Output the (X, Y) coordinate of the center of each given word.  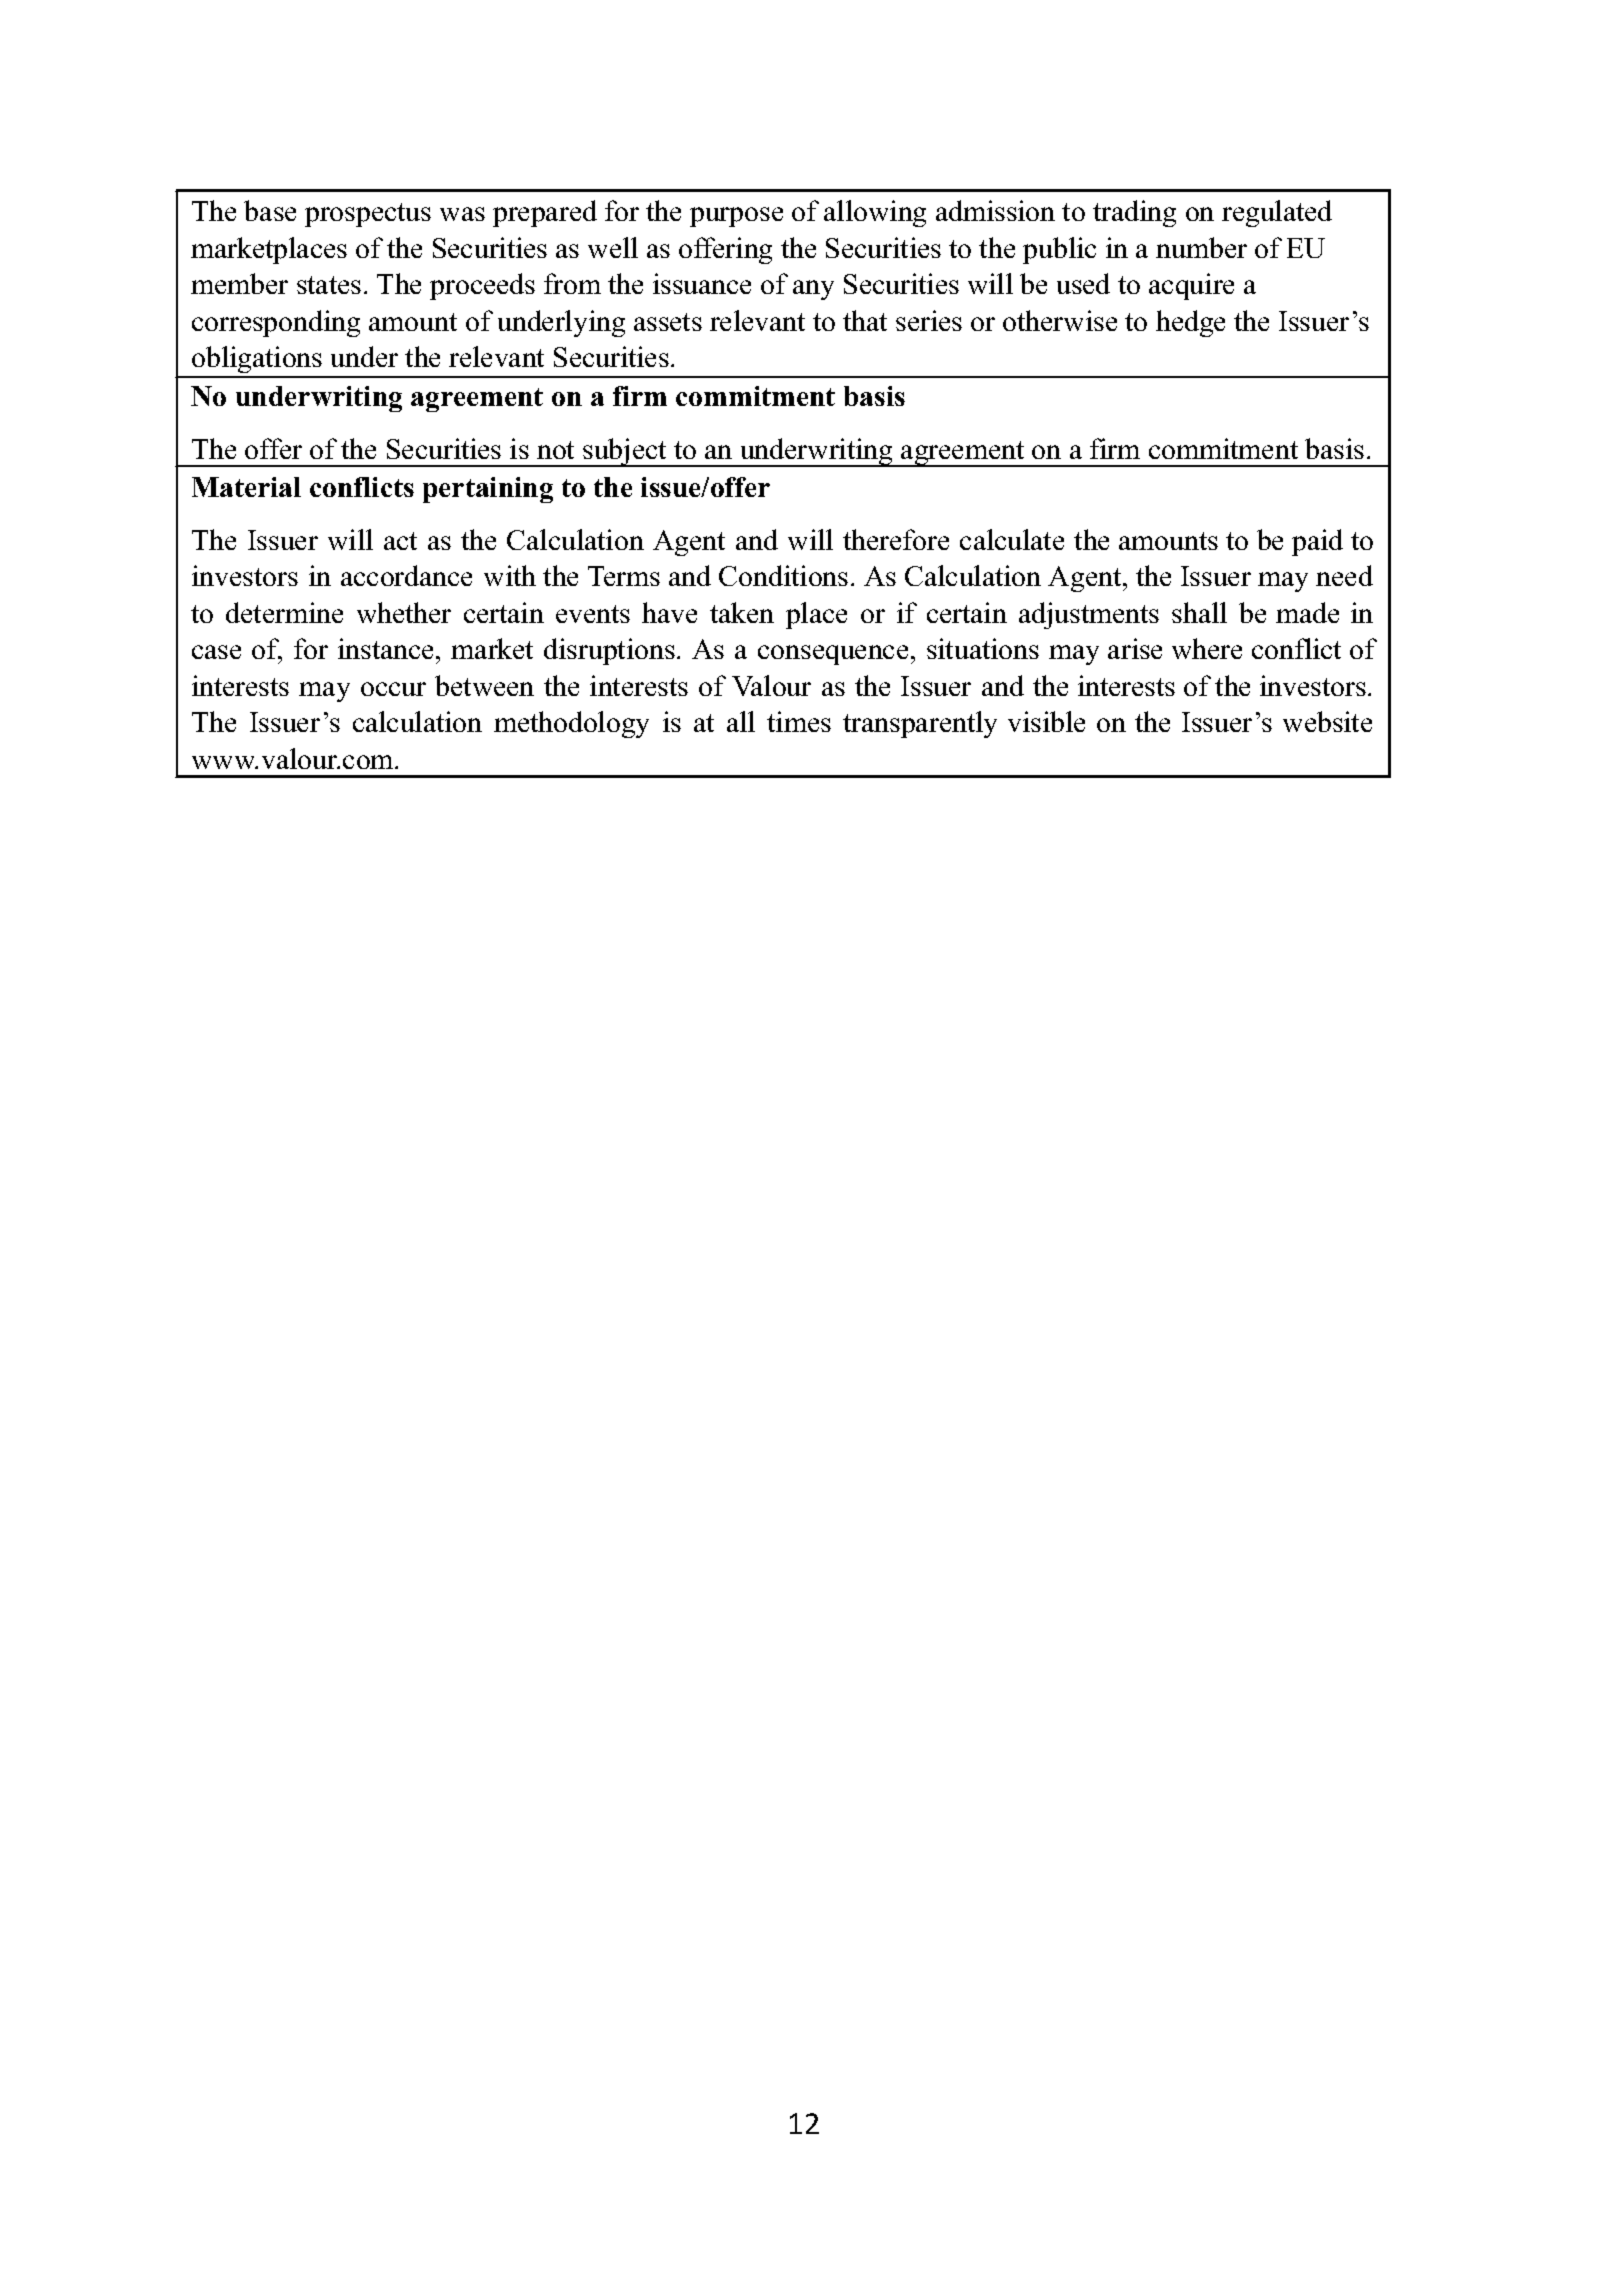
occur (393, 689)
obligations (257, 361)
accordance (406, 575)
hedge (1190, 323)
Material (246, 487)
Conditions (783, 575)
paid (1317, 542)
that (865, 320)
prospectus (368, 215)
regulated (1277, 213)
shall (1199, 612)
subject (625, 452)
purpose (736, 217)
